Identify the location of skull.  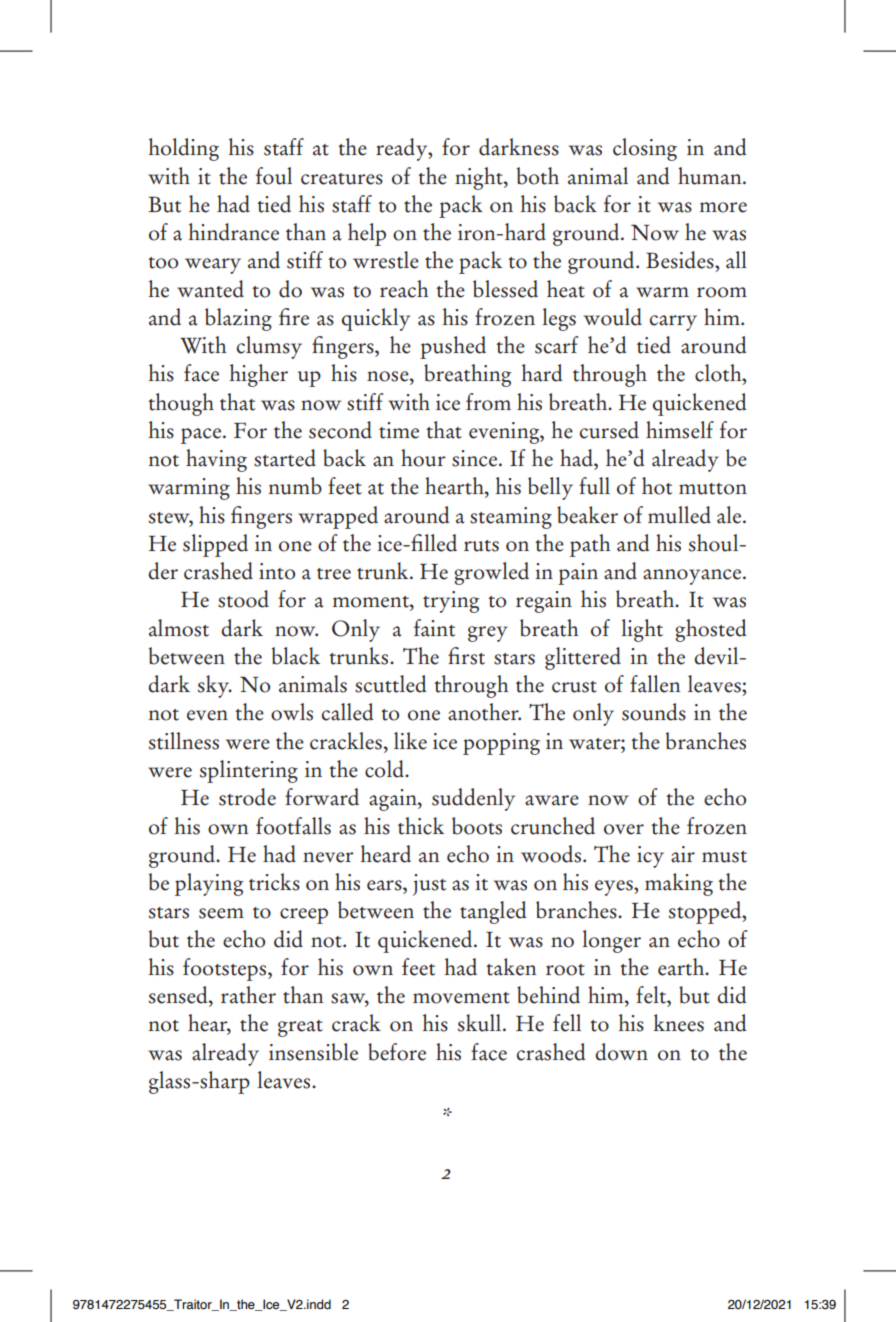
(481, 1023).
